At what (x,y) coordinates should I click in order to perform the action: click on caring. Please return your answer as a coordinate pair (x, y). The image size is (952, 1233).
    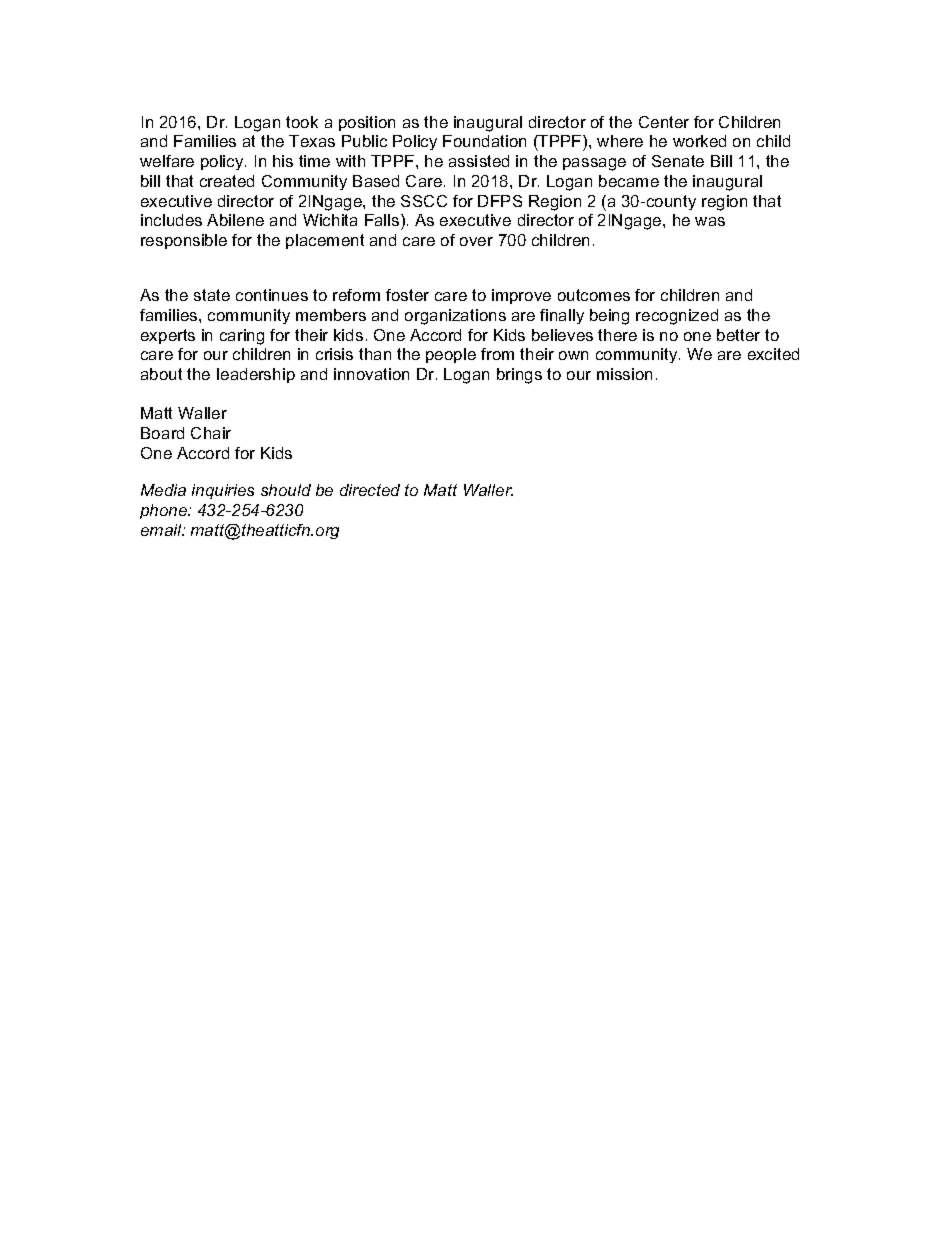
    Looking at the image, I should click on (242, 337).
